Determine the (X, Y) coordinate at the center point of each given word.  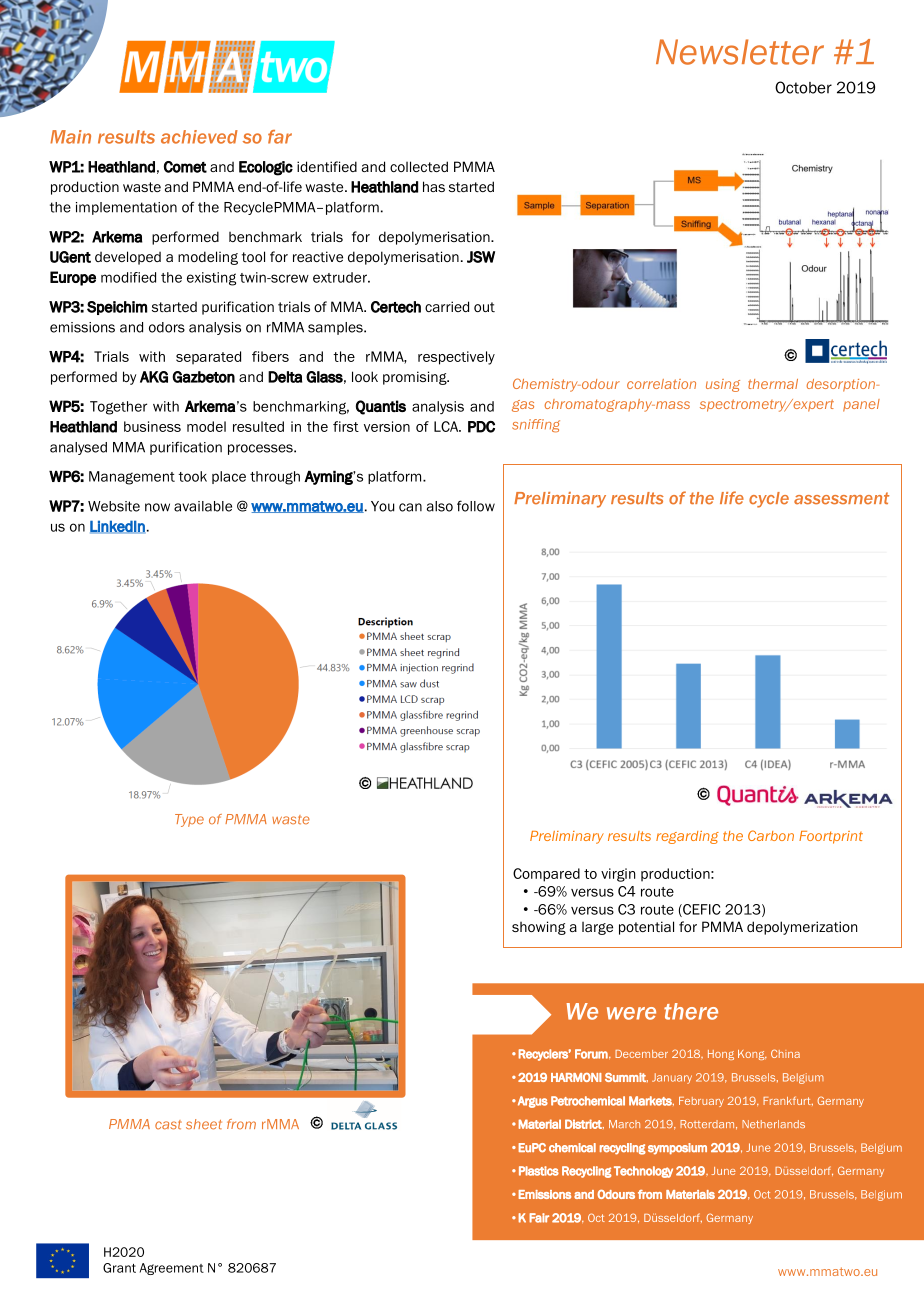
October (803, 87)
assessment (841, 498)
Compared (546, 875)
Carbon (771, 835)
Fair (539, 1218)
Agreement (172, 1269)
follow (476, 506)
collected (419, 166)
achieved (199, 137)
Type (189, 820)
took (192, 476)
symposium (677, 1149)
